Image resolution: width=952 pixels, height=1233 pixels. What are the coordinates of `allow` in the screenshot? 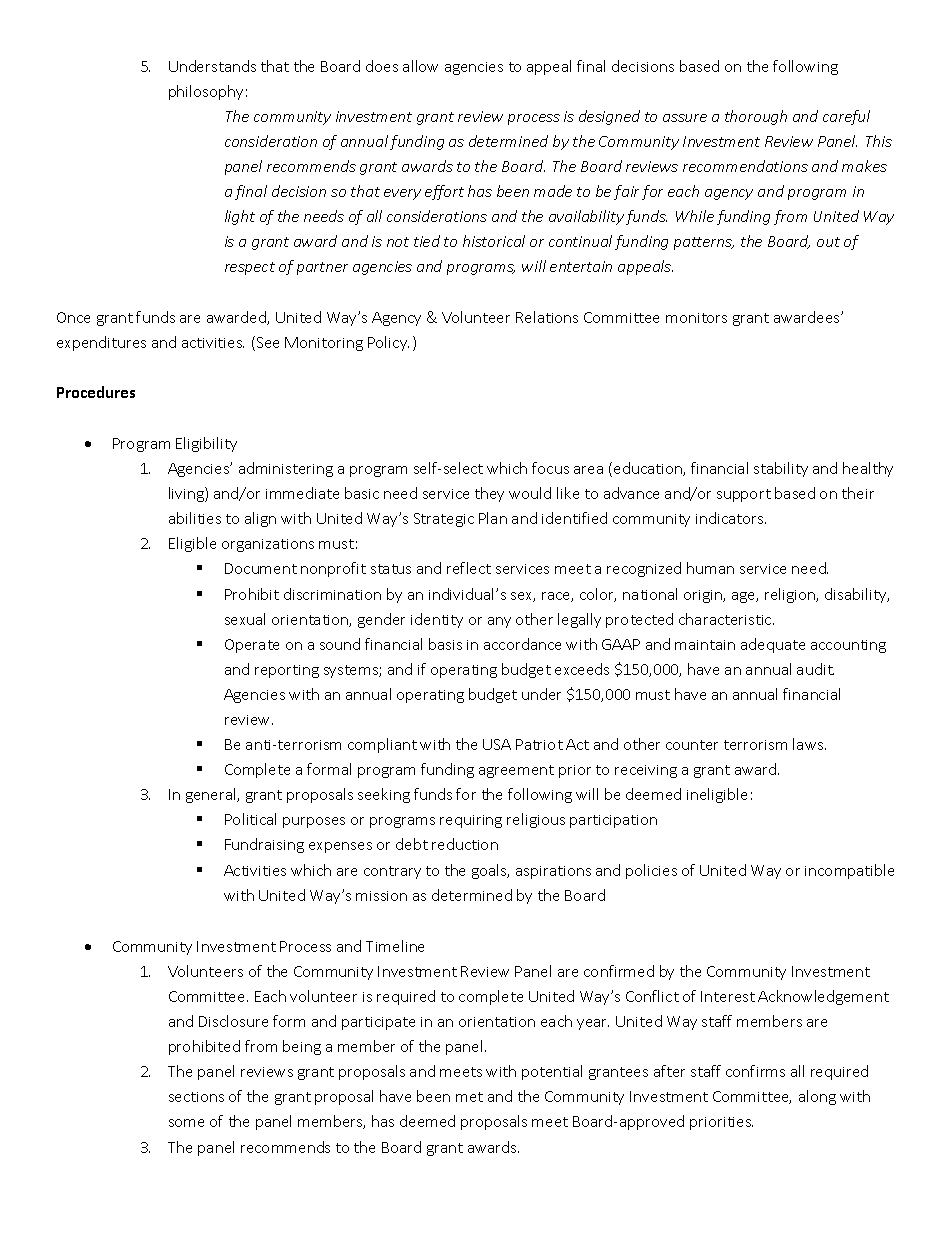 It's located at (420, 66).
